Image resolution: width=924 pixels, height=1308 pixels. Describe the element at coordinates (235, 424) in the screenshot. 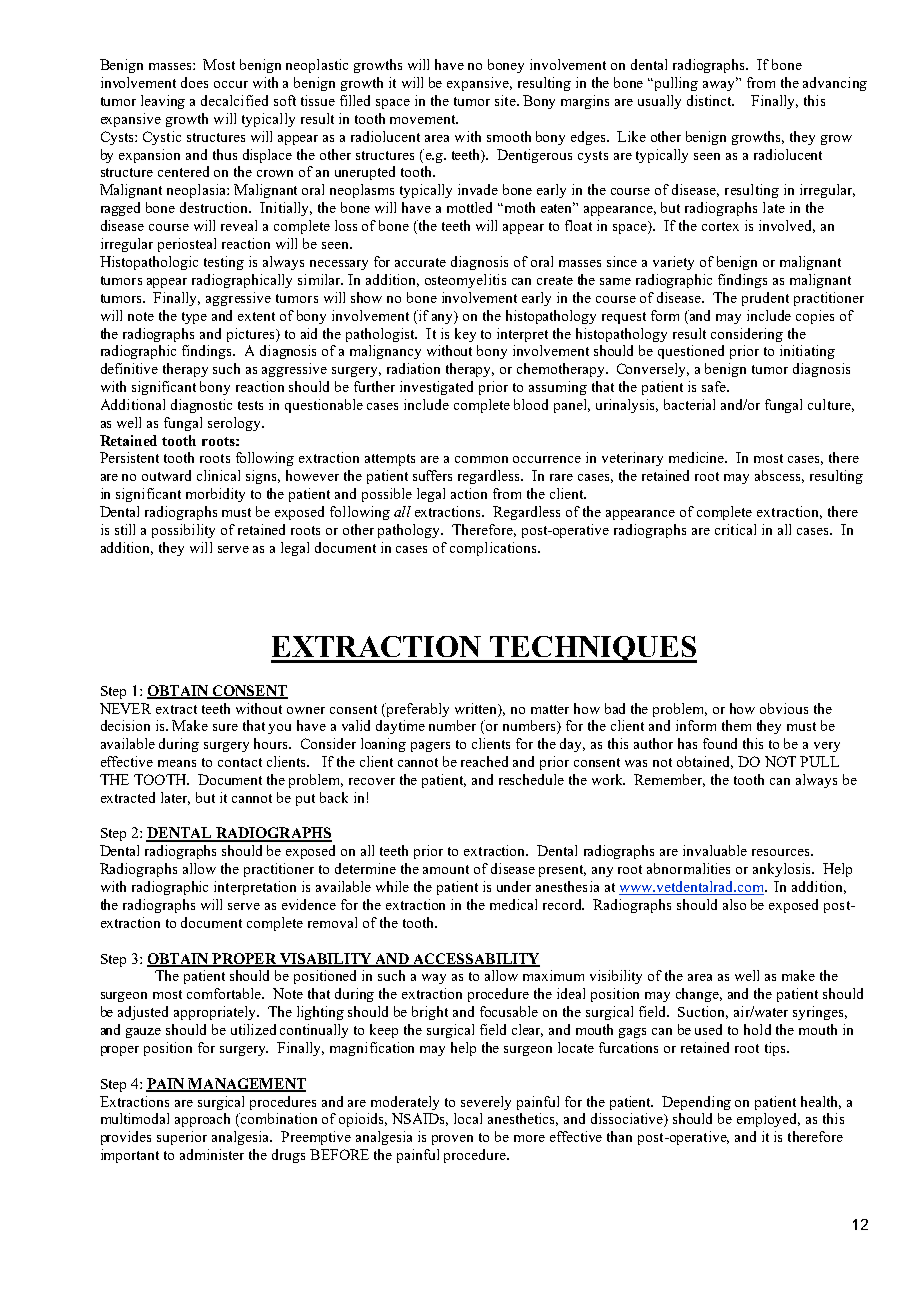

I see `serology` at that location.
